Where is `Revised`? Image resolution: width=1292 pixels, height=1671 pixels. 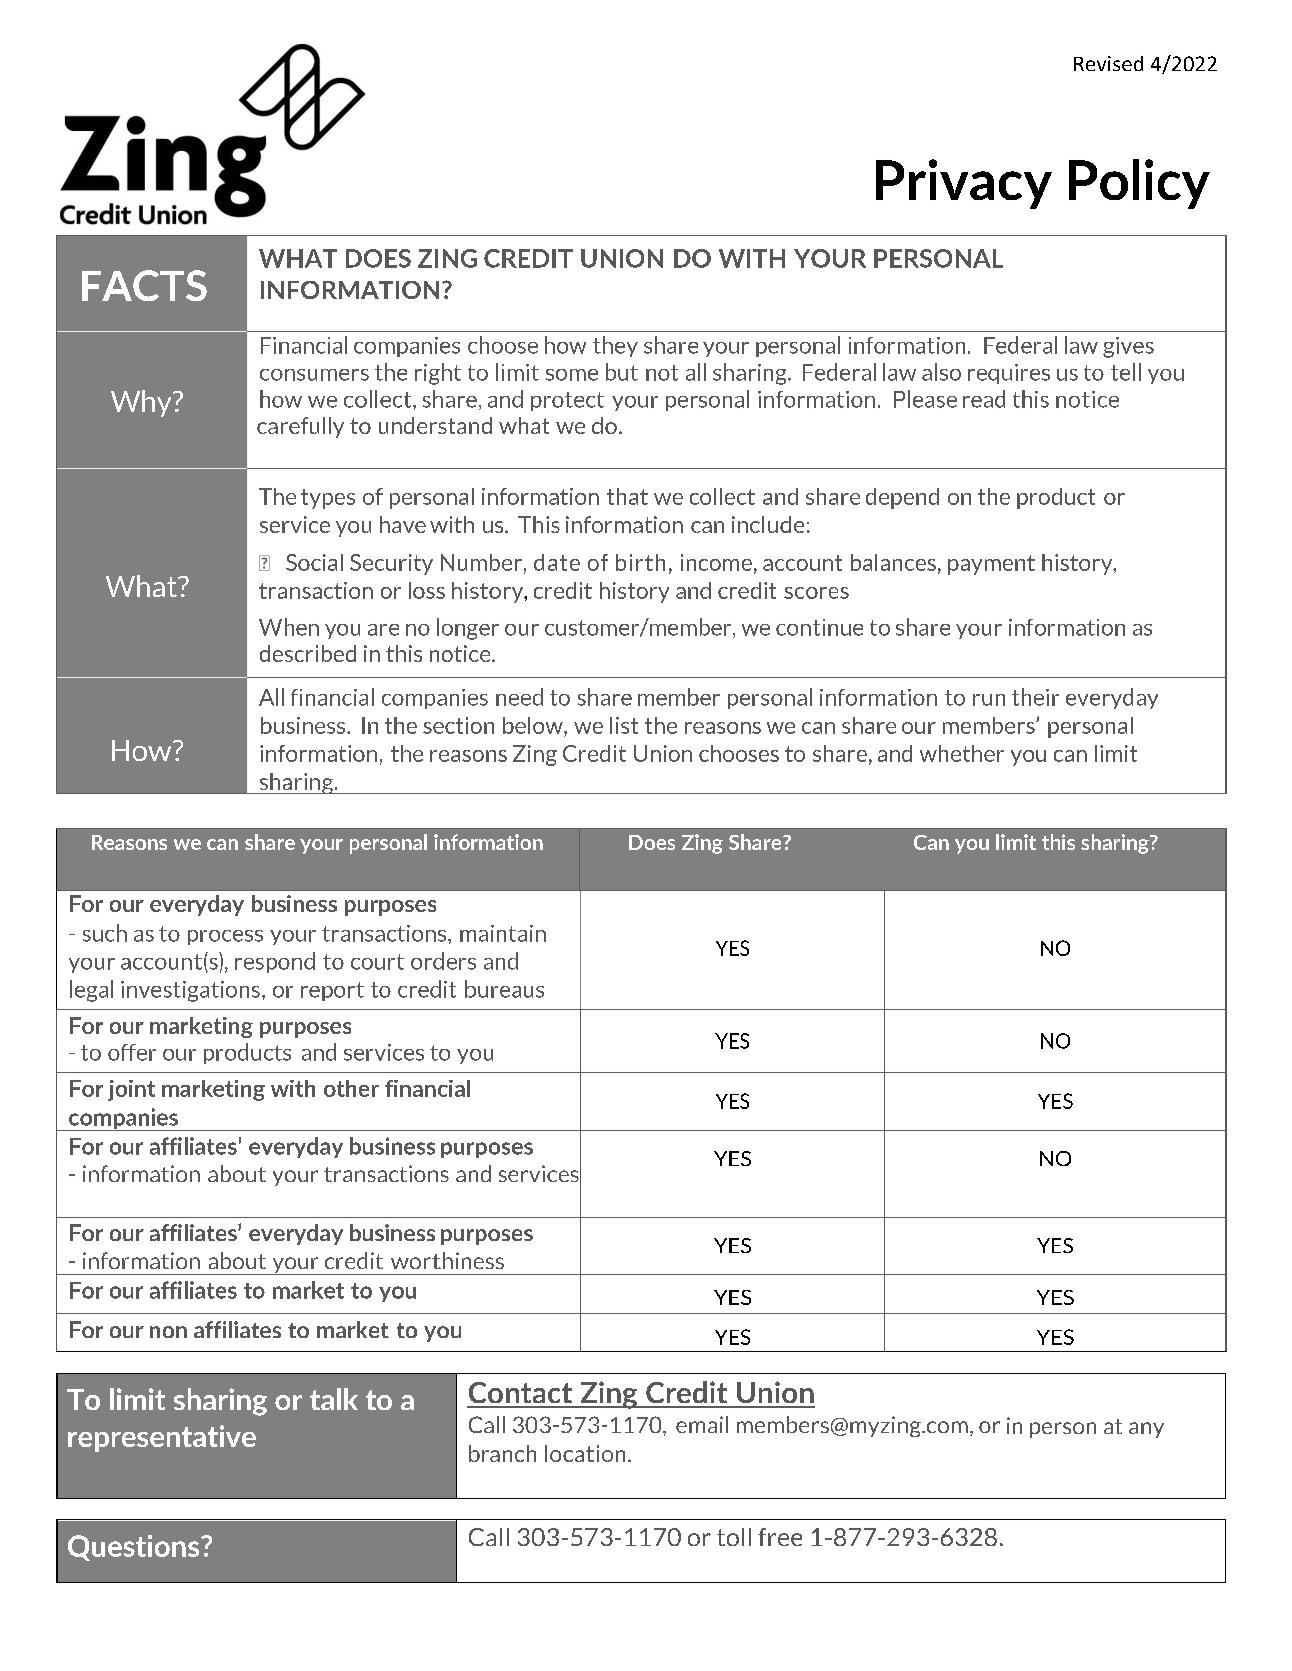 Revised is located at coordinates (1108, 63).
